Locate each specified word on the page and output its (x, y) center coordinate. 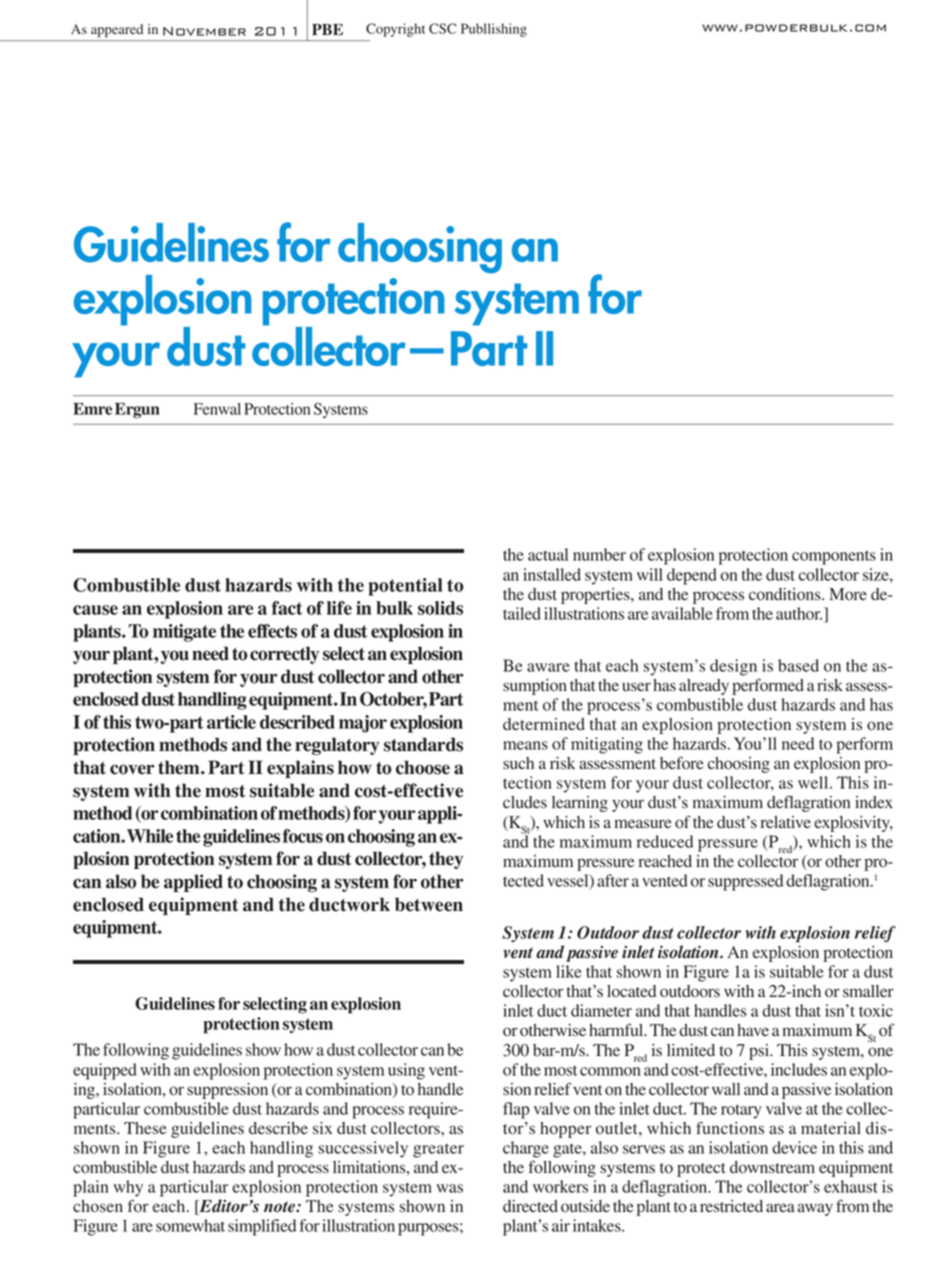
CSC (442, 28)
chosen (98, 1206)
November (204, 31)
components (834, 557)
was (449, 1188)
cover (132, 769)
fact (287, 608)
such (518, 763)
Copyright (395, 30)
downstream (772, 1167)
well (814, 782)
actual (548, 554)
